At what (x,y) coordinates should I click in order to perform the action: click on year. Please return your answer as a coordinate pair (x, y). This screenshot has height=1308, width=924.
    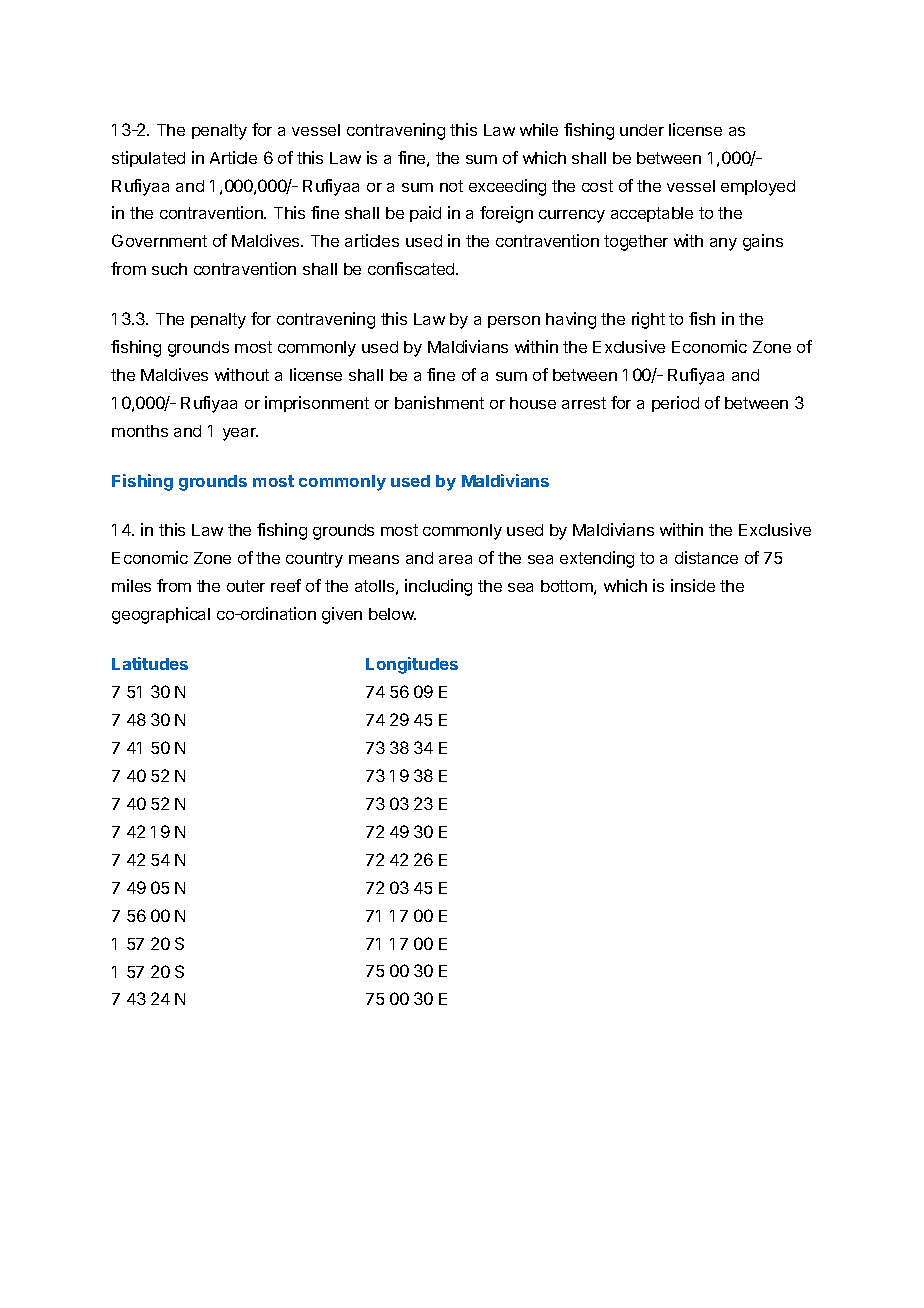
    Looking at the image, I should click on (240, 434).
